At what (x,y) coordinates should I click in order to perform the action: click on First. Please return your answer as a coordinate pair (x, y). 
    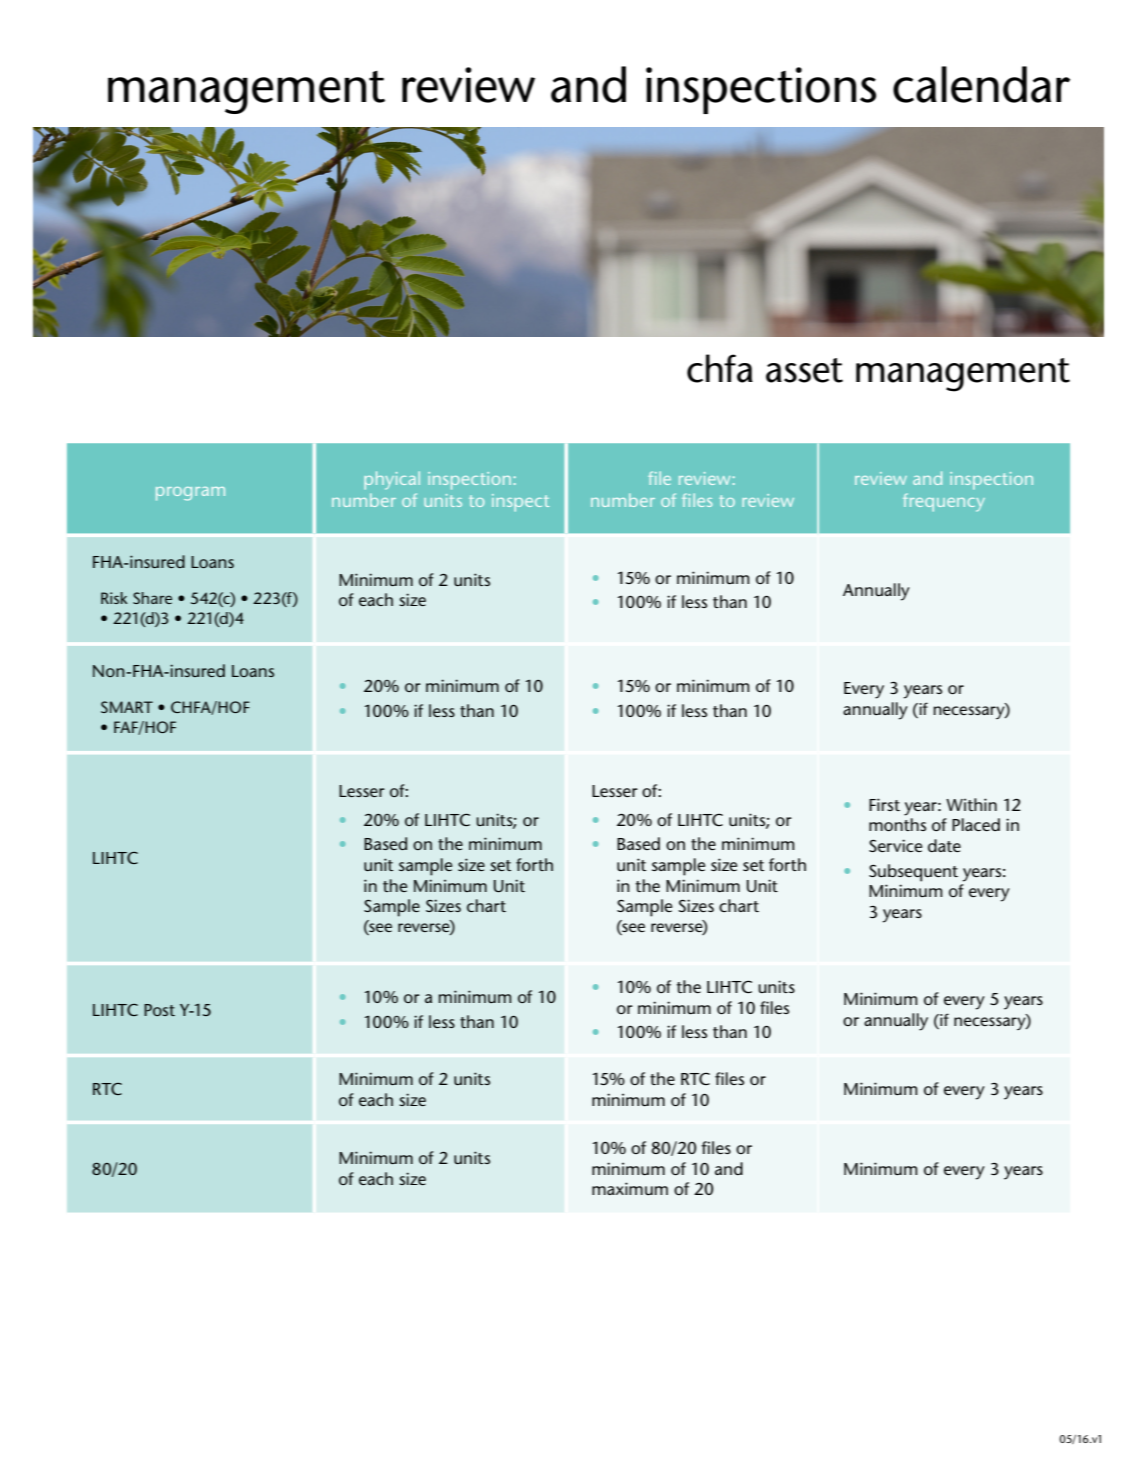
    Looking at the image, I should click on (884, 804).
